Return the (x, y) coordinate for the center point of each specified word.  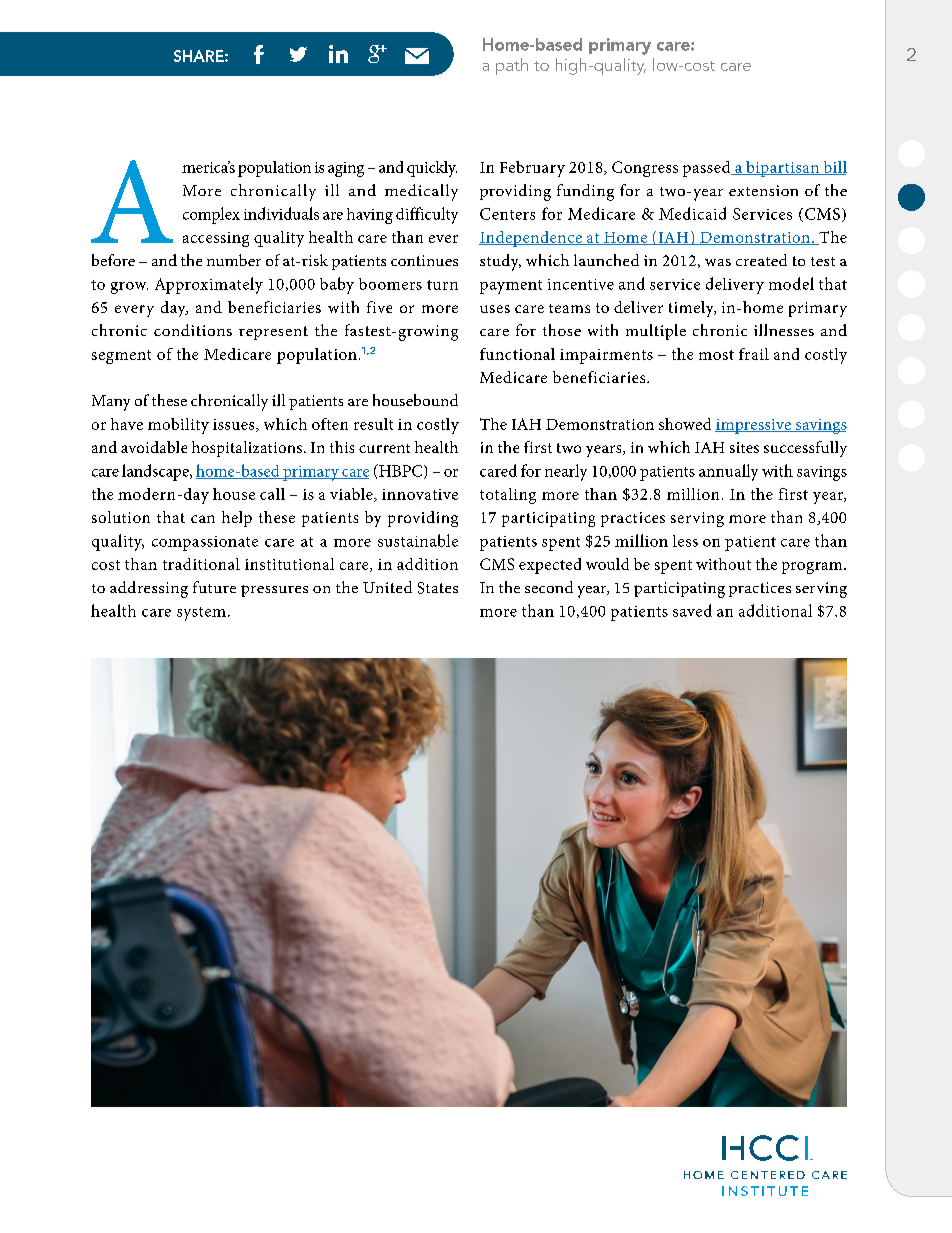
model (791, 283)
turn (442, 285)
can (203, 519)
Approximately (209, 285)
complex (211, 215)
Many (111, 403)
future (214, 587)
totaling (508, 496)
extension (763, 190)
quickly (432, 169)
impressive (754, 426)
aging (346, 169)
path (512, 66)
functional (517, 354)
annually (728, 472)
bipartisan (783, 169)
